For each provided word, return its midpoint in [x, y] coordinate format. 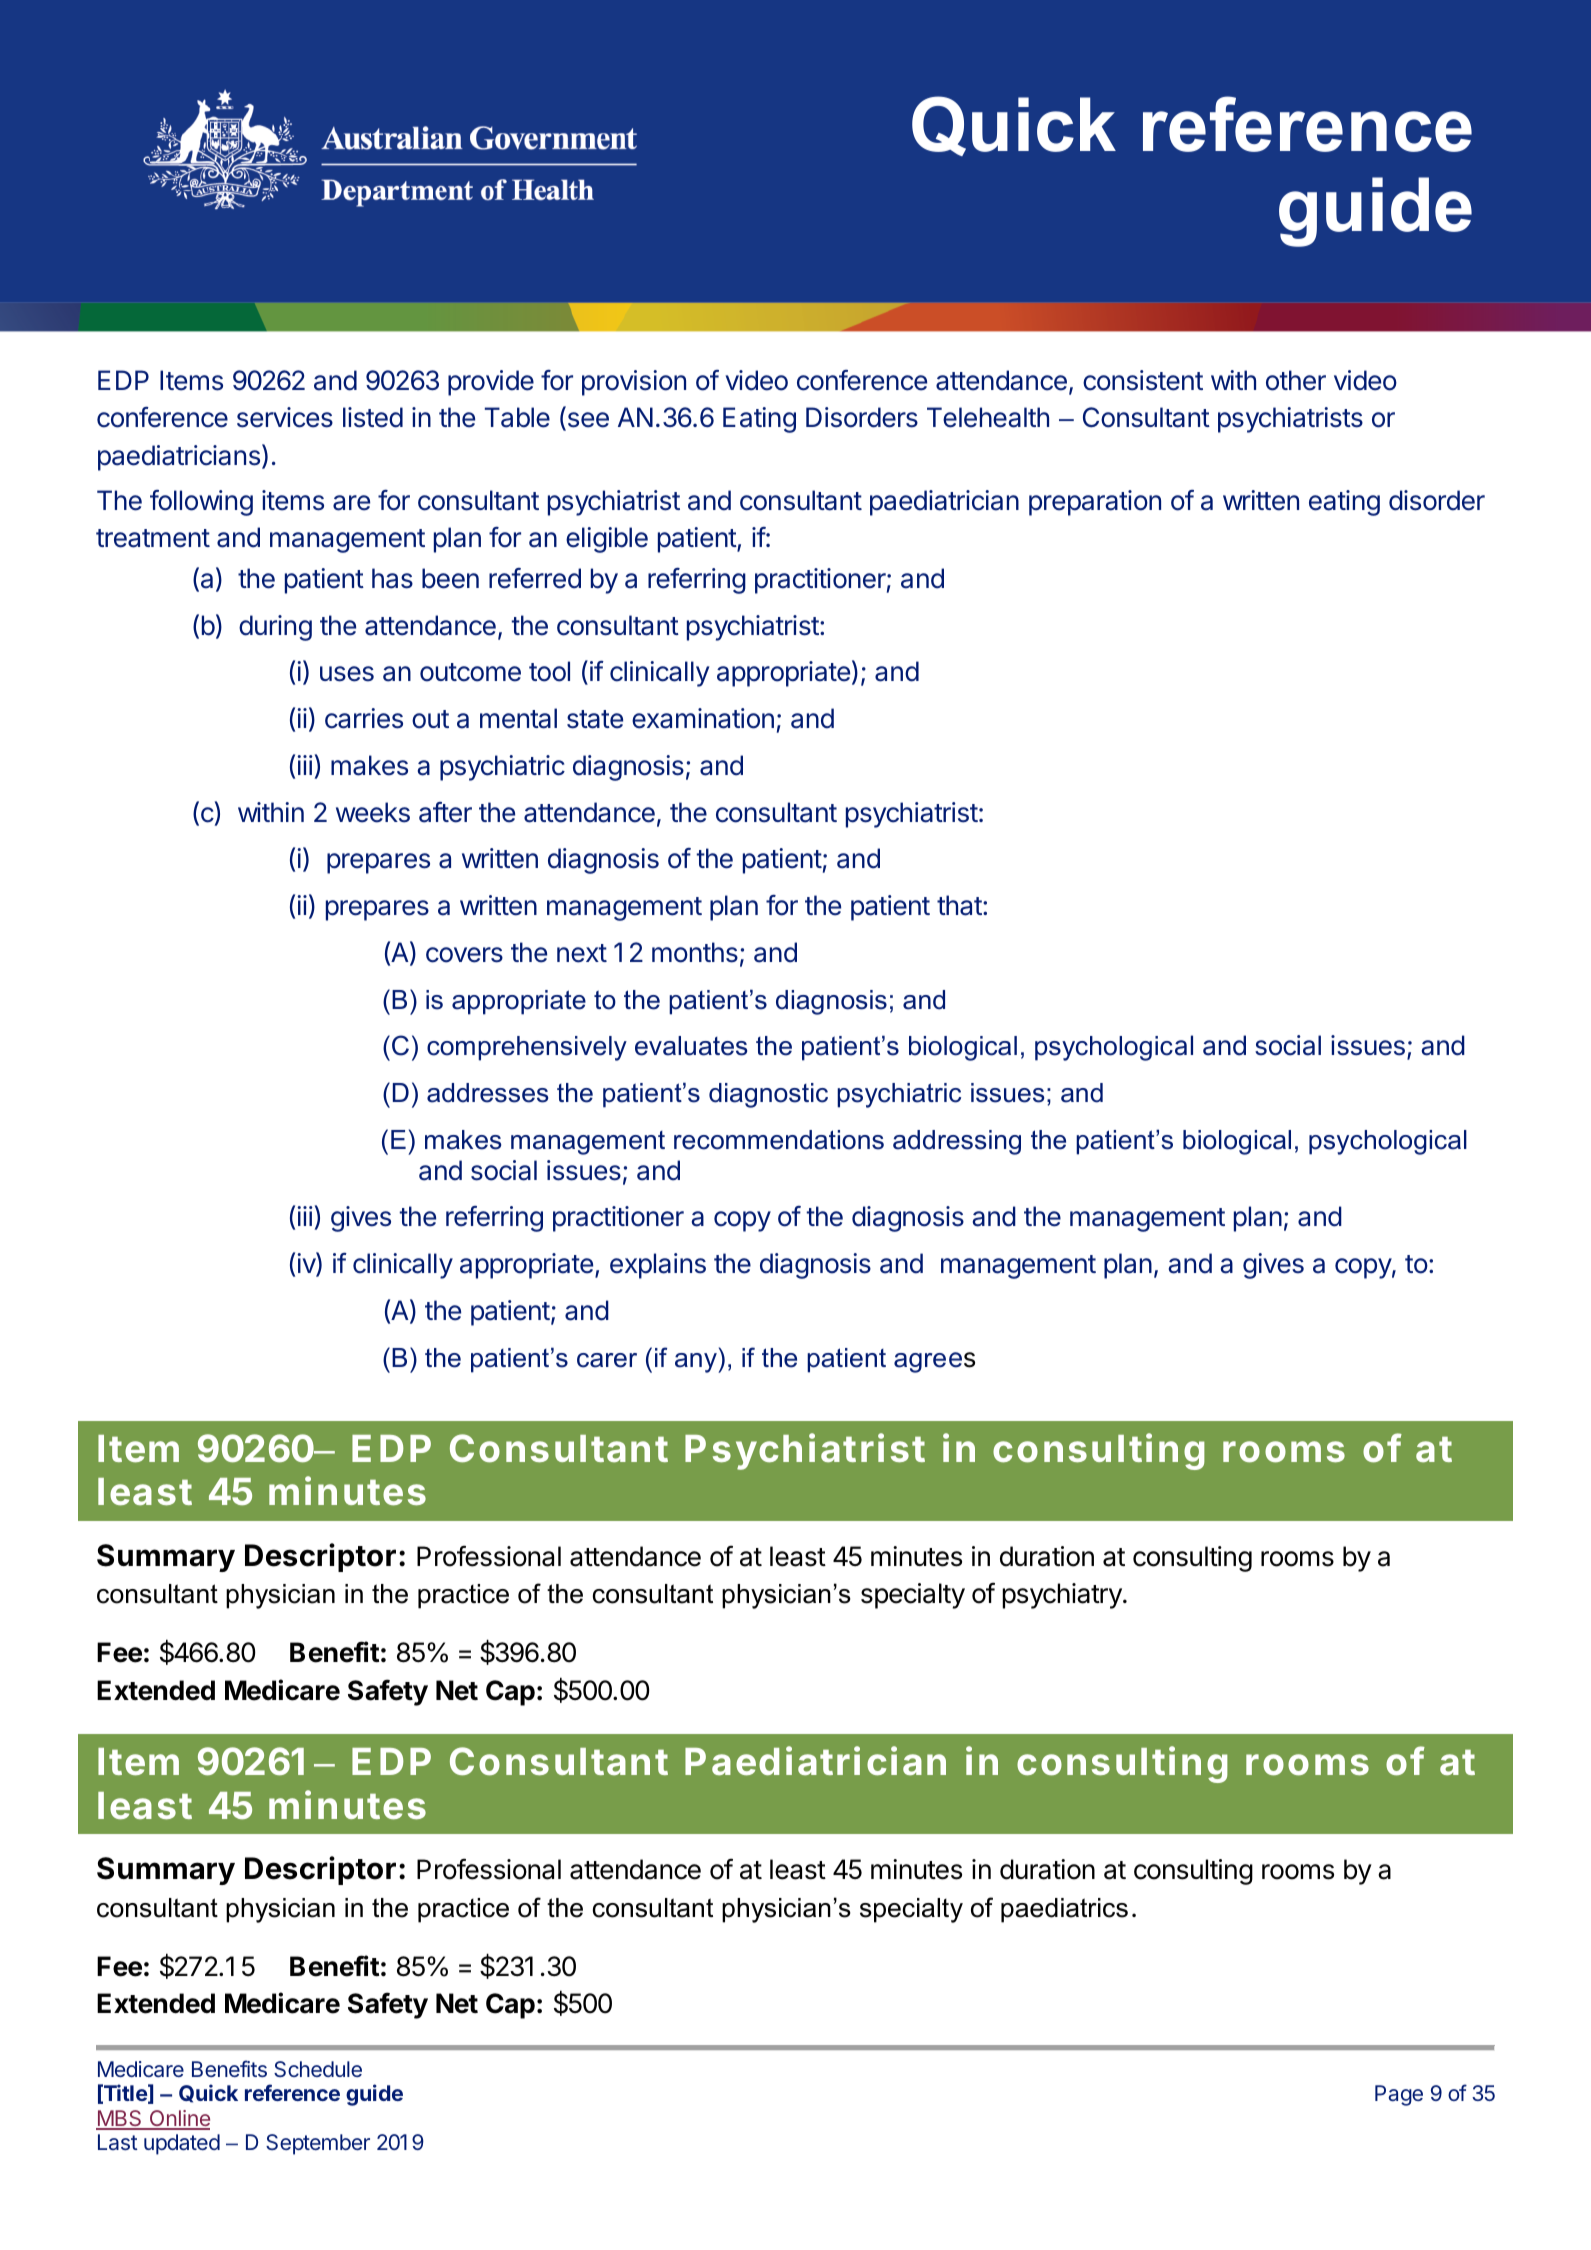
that [959, 905]
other [1296, 380]
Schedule [318, 2069]
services [285, 417]
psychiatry [1063, 1596]
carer [607, 1360]
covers [464, 955]
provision [634, 383]
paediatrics [1064, 1910]
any [697, 1363]
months [695, 952]
